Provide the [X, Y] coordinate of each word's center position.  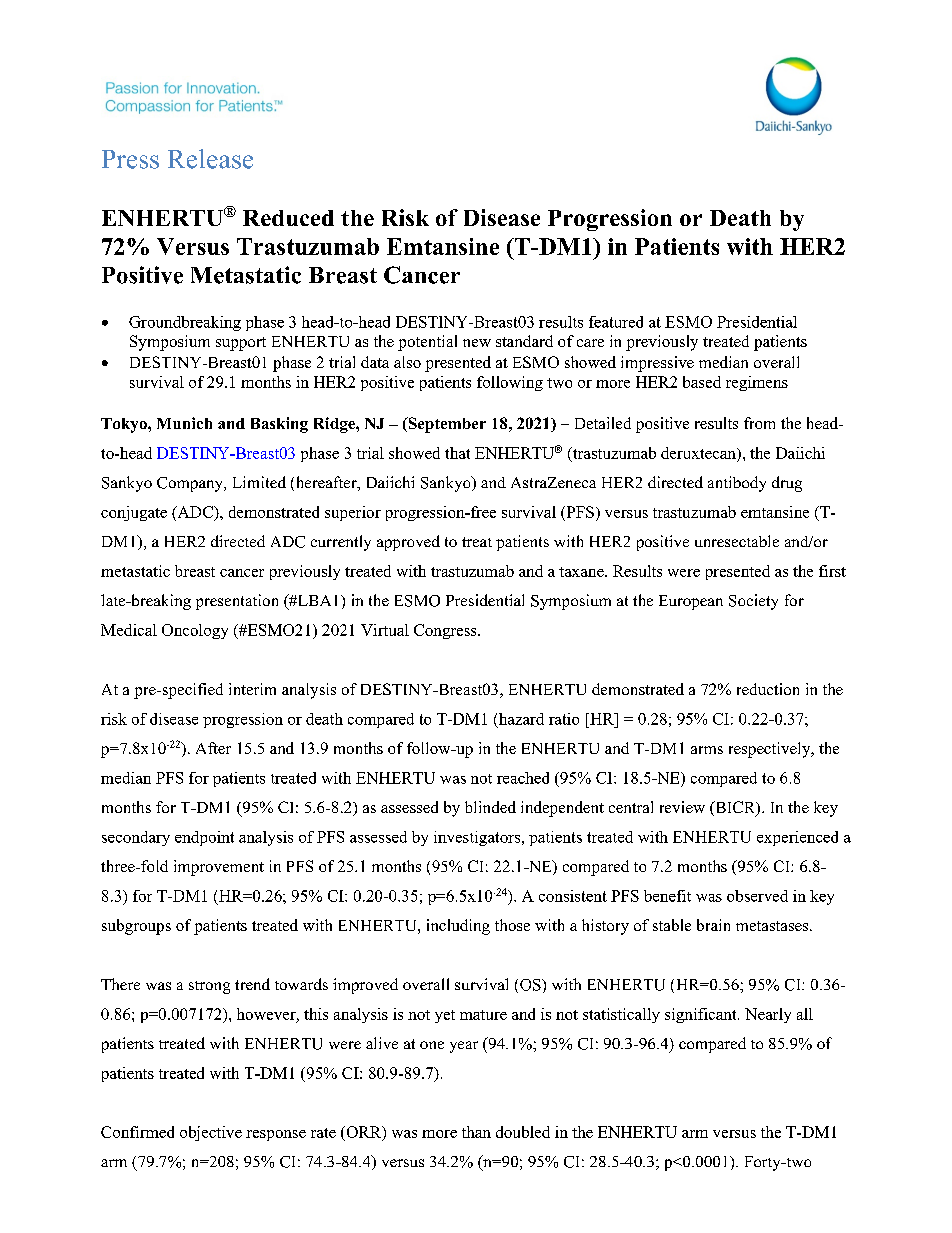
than [476, 1132]
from [759, 423]
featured [616, 322]
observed [757, 896]
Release [210, 159]
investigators [478, 838]
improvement [219, 868]
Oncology [195, 631]
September [446, 425]
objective [211, 1133]
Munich [184, 423]
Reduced [288, 218]
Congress [446, 631]
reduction [768, 689]
